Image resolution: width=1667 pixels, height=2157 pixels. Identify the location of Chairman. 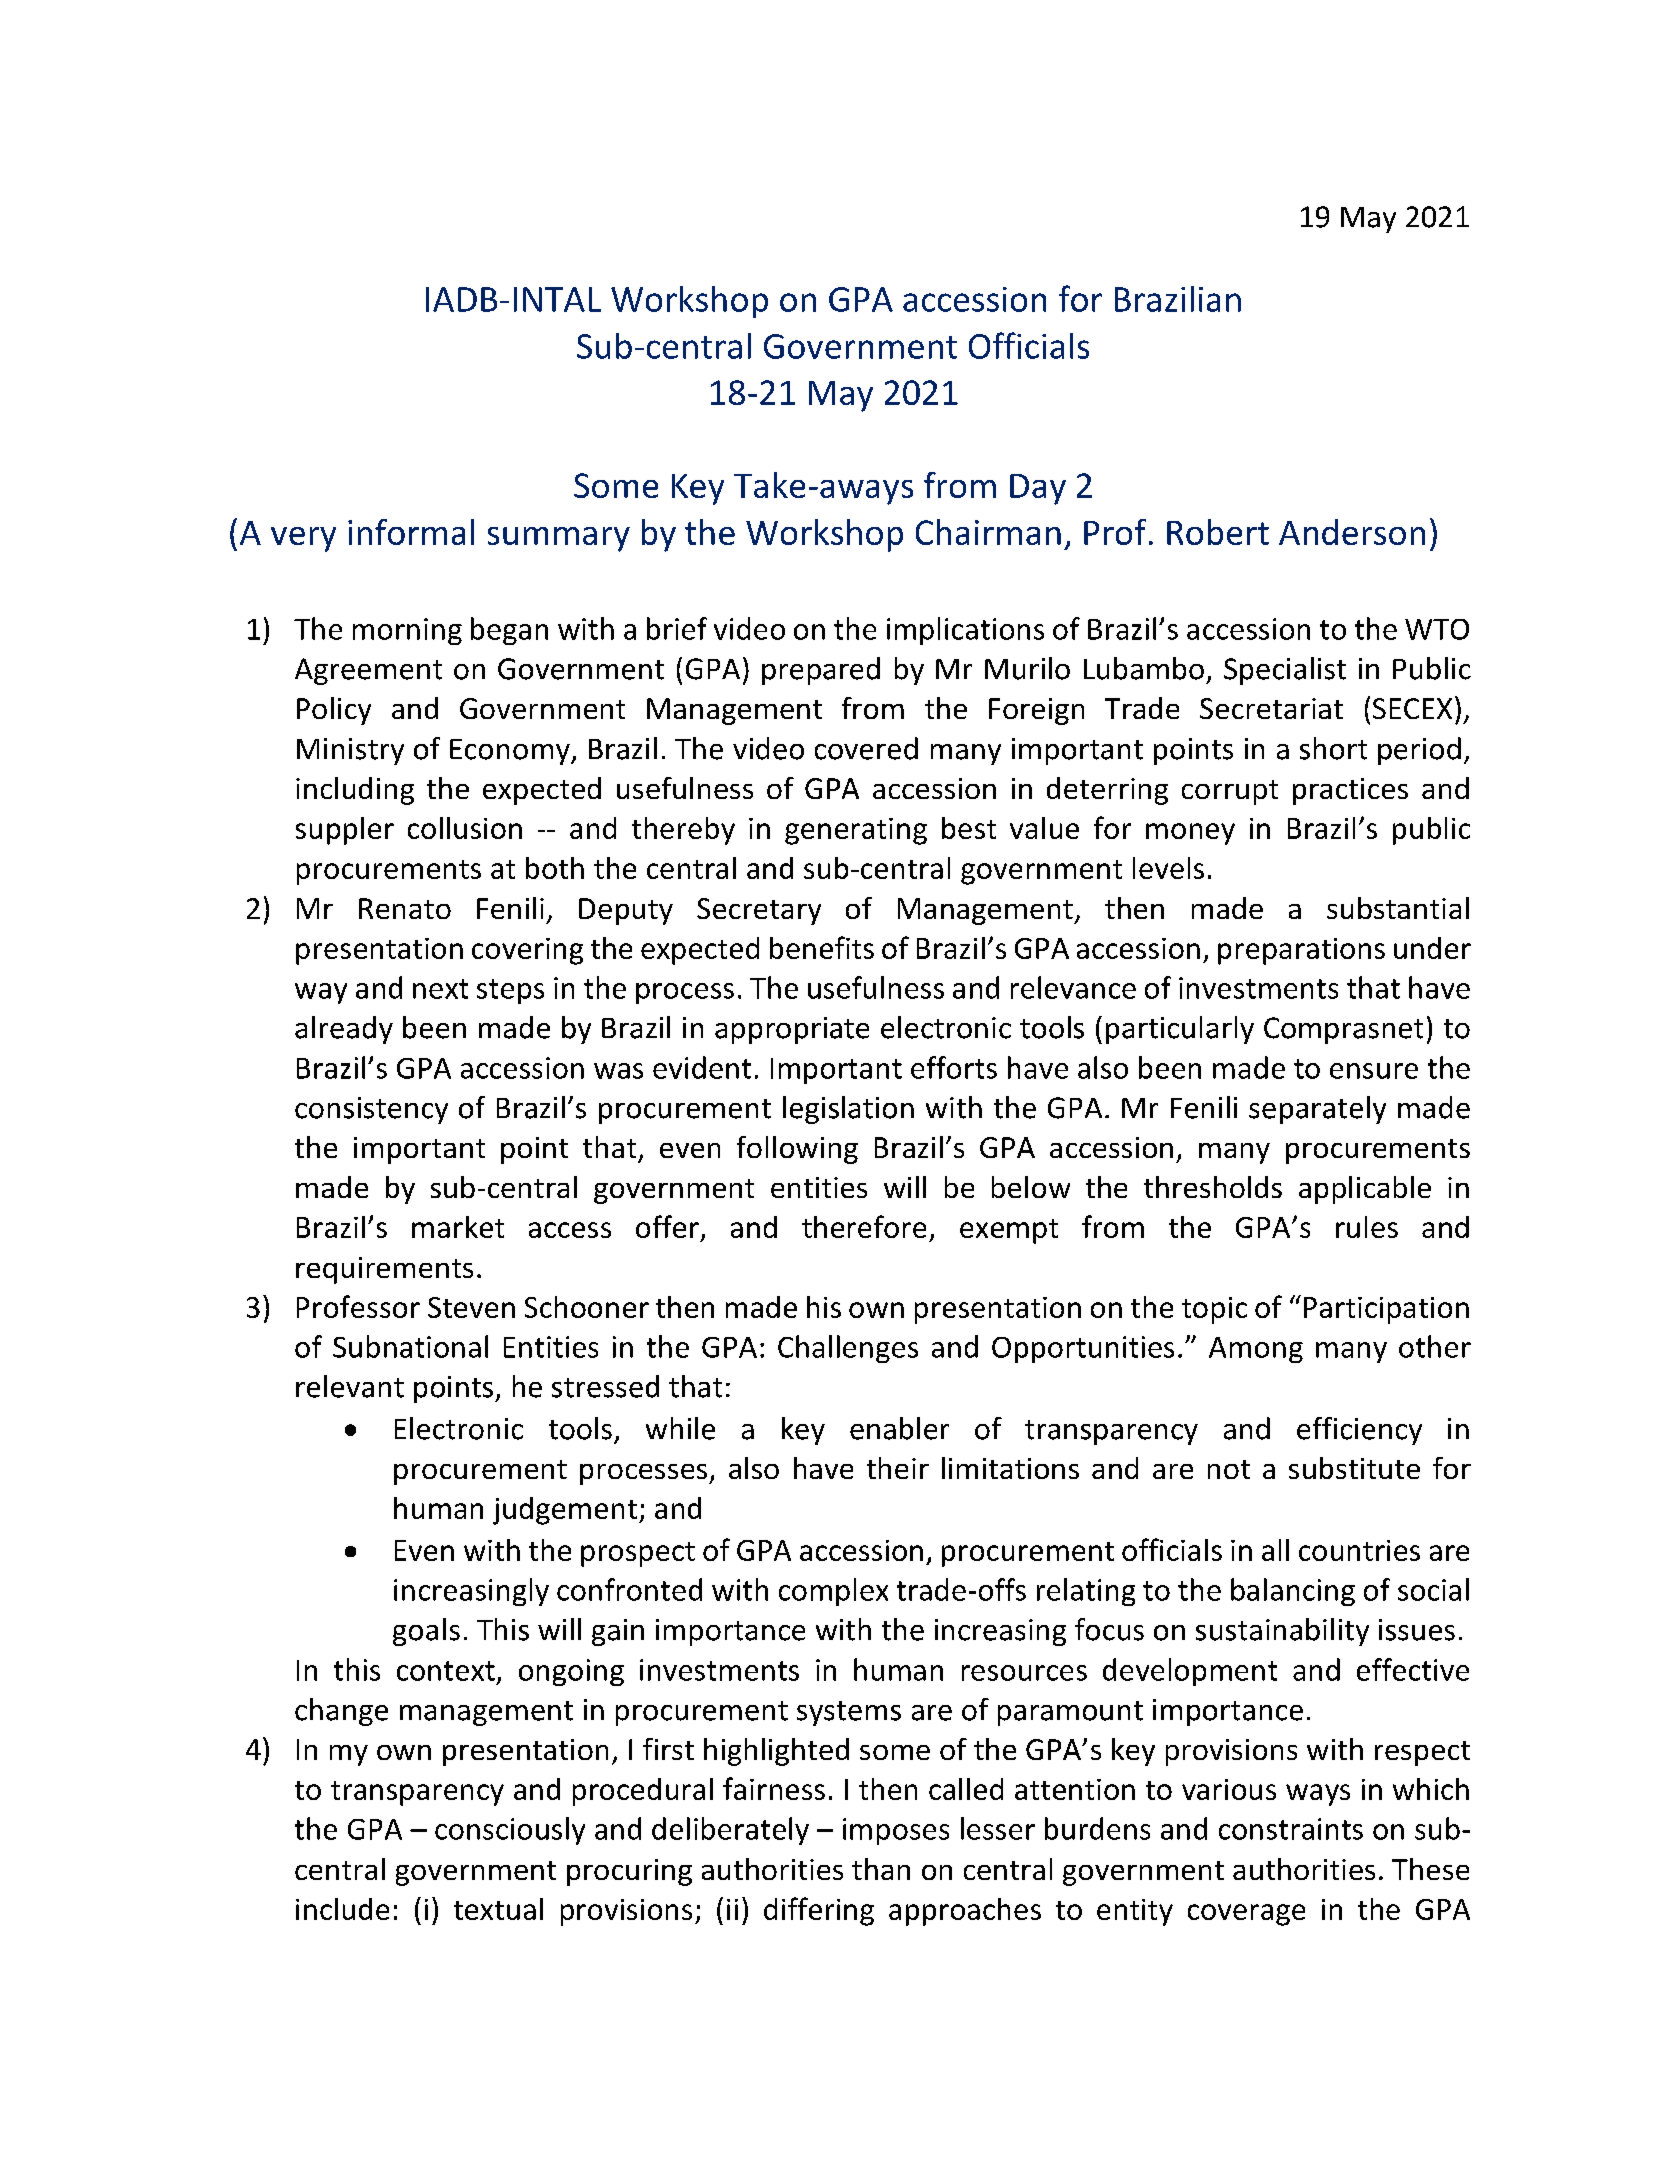
(988, 532).
